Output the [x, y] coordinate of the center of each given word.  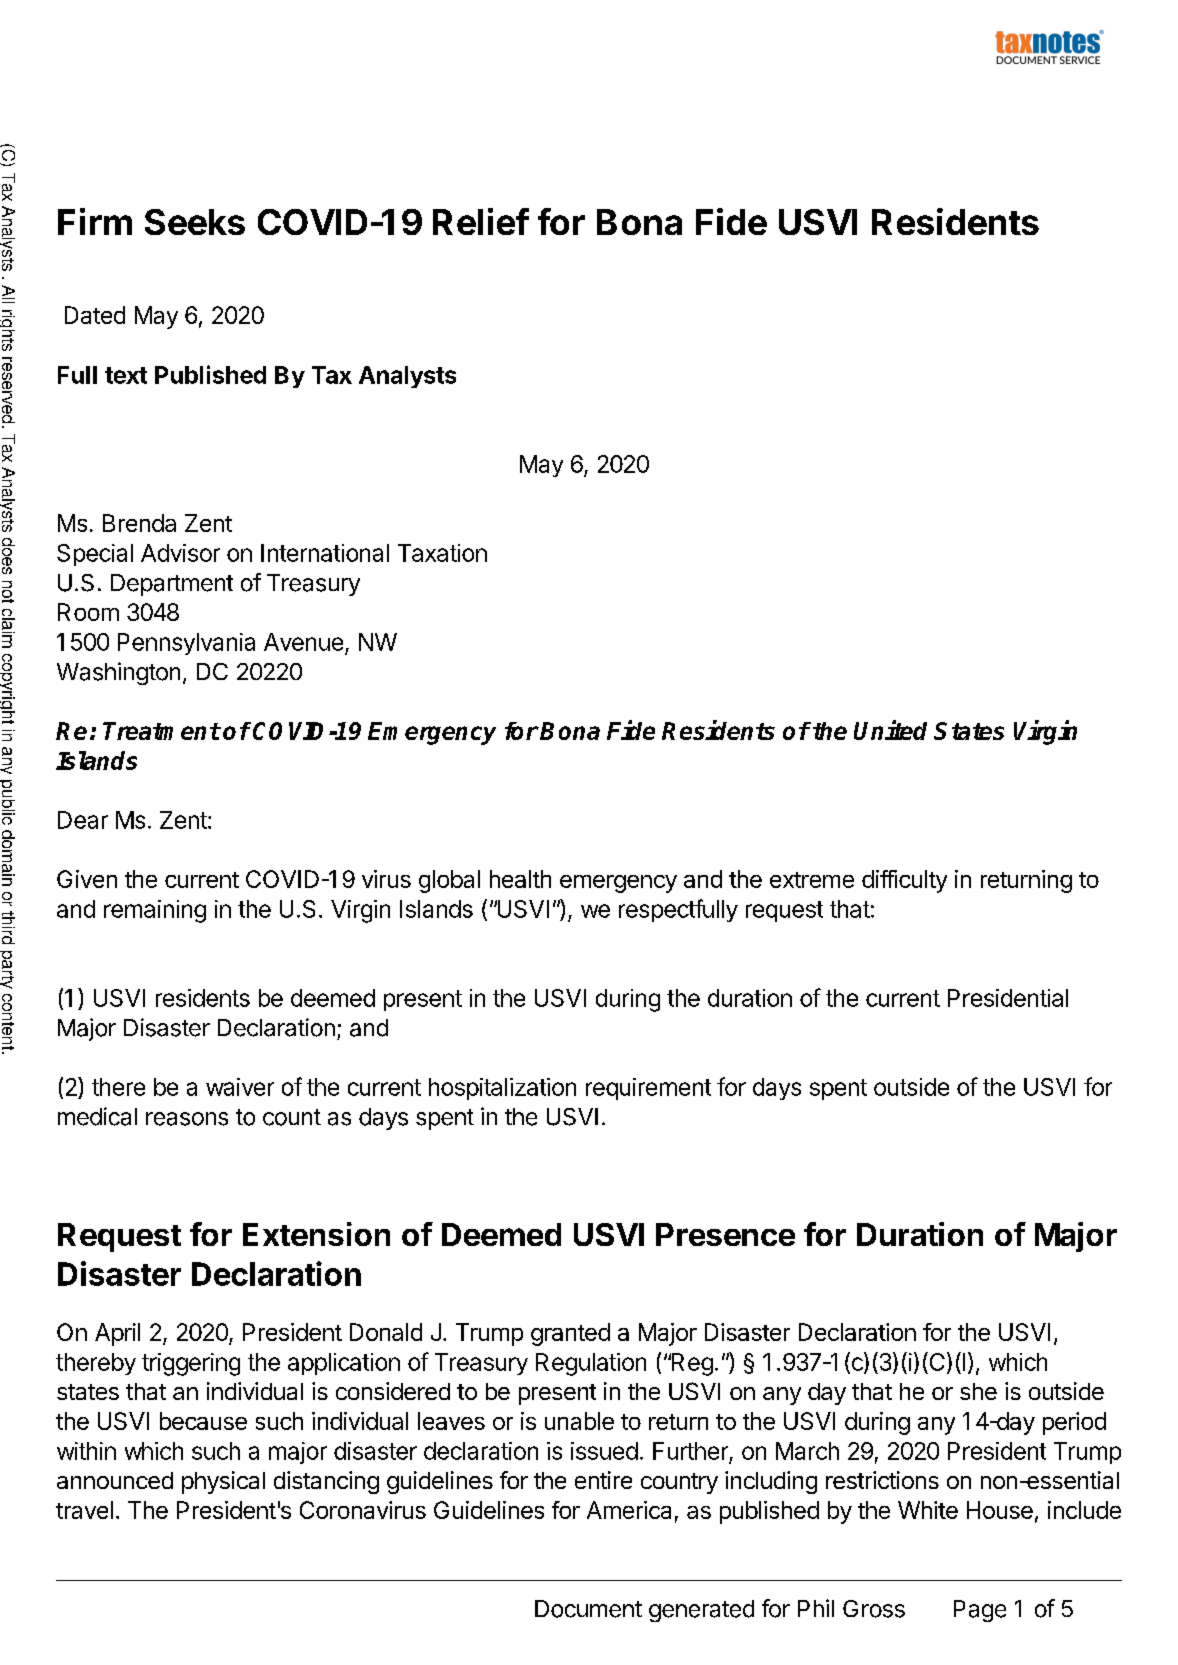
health [520, 879]
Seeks [195, 222]
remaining [155, 911]
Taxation [442, 553]
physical [223, 1482]
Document [588, 1609]
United [890, 730]
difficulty [904, 881]
